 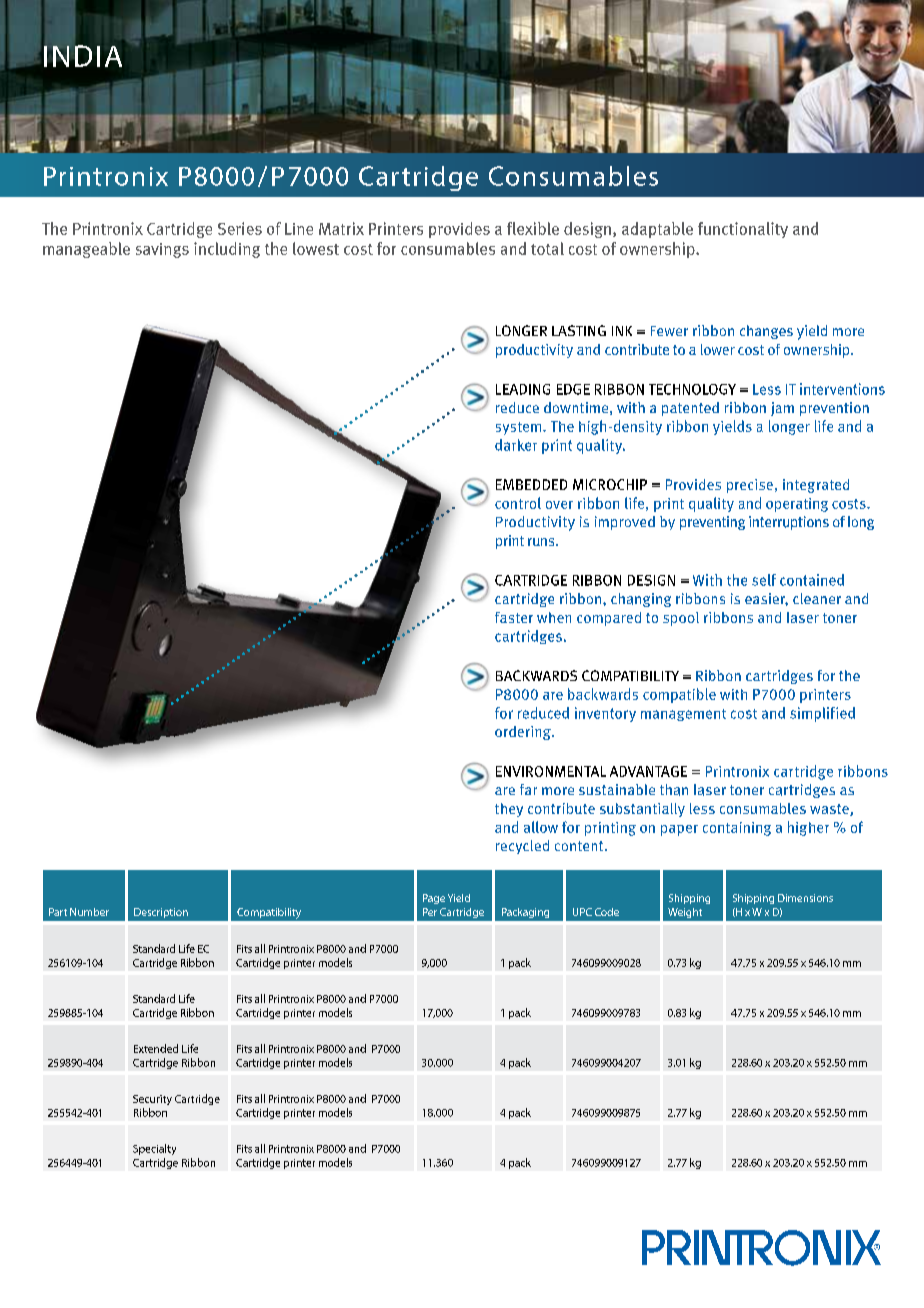 I want to click on functionality, so click(x=743, y=230).
